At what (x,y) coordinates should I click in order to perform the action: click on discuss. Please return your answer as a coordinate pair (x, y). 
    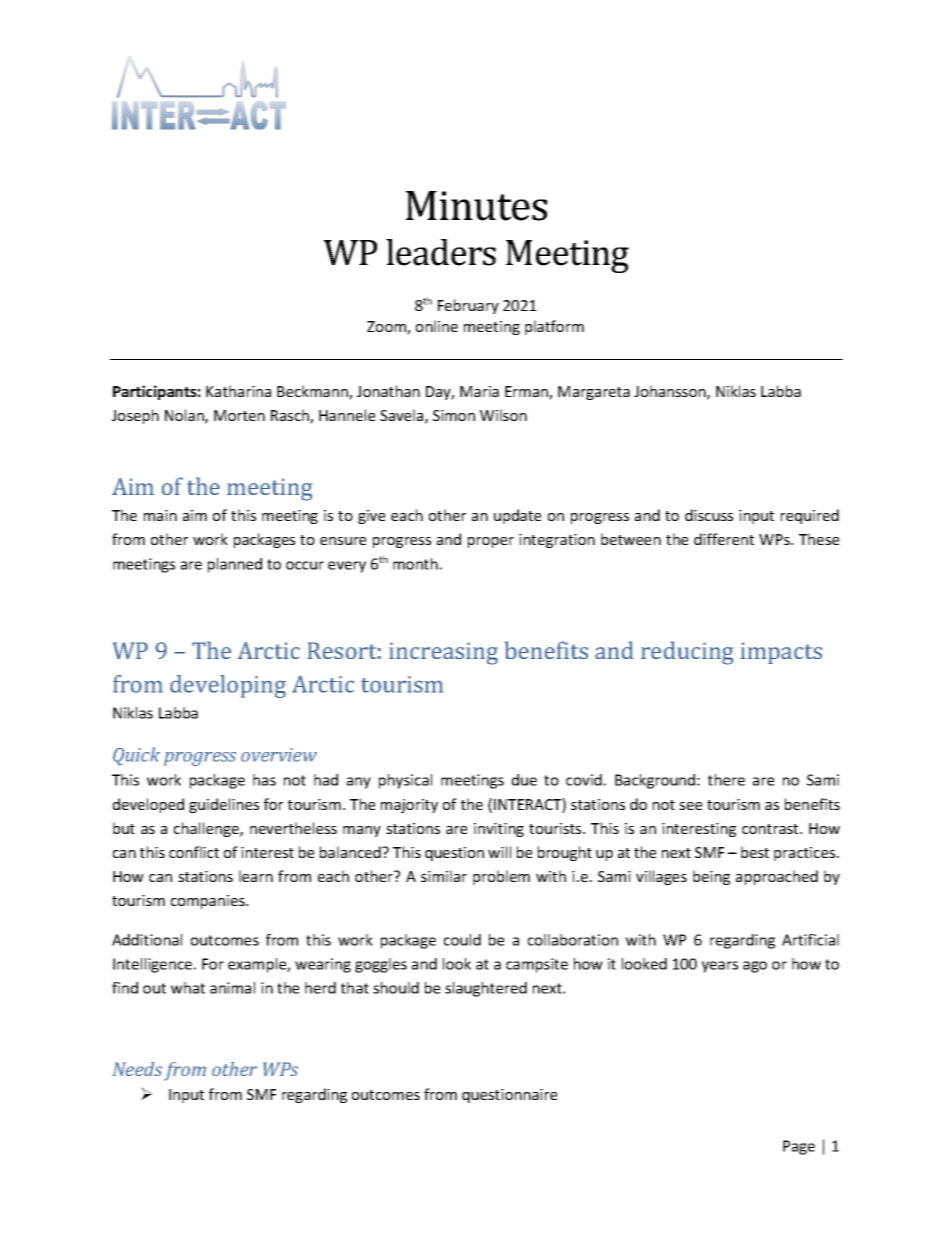
    Looking at the image, I should click on (709, 515).
